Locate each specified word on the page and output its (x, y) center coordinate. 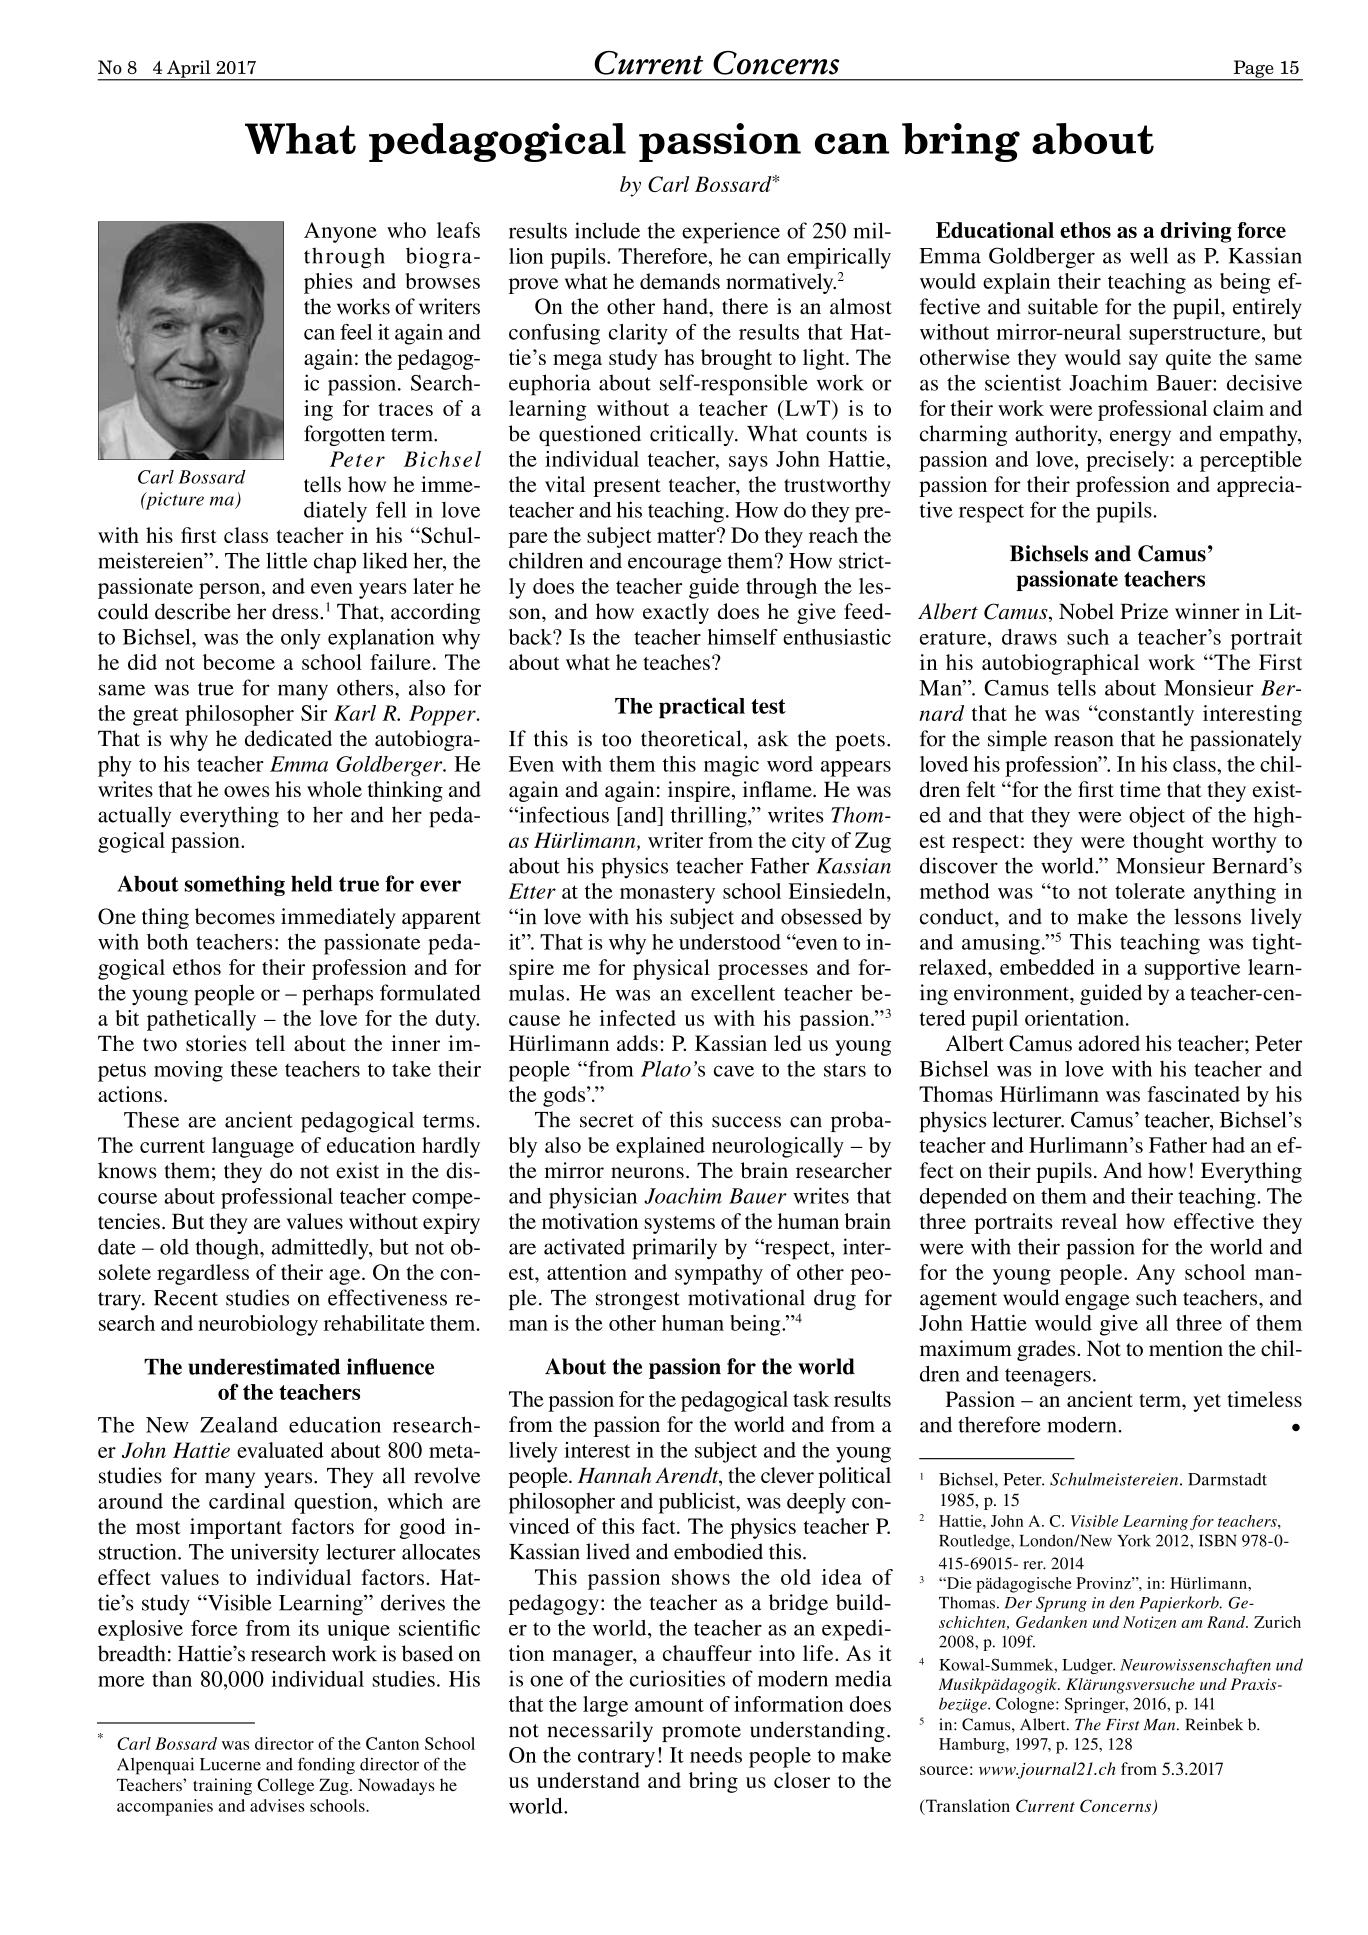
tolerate (1150, 891)
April (189, 70)
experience (731, 233)
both (167, 942)
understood (730, 942)
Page (1253, 70)
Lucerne (230, 1764)
